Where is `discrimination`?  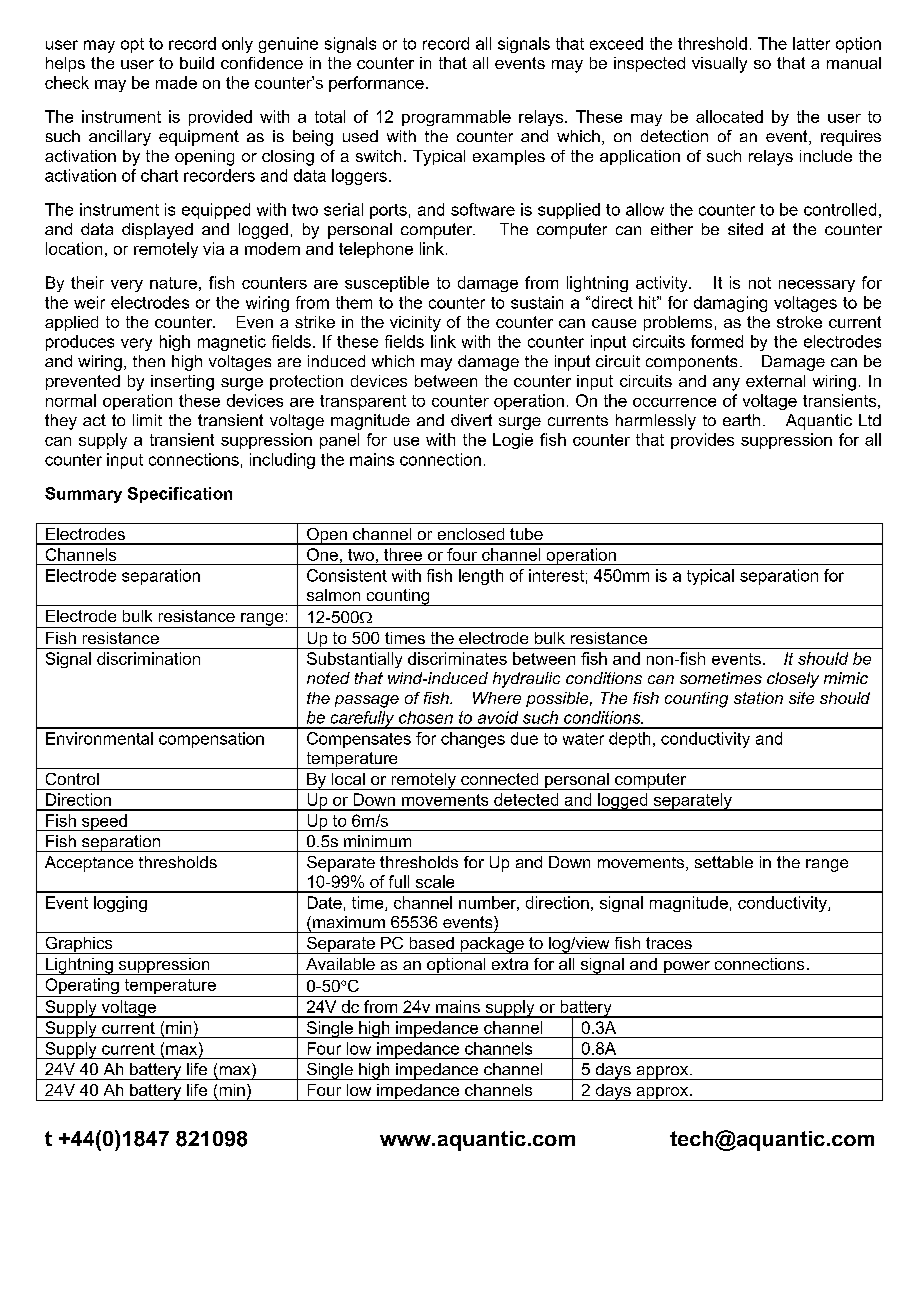 discrimination is located at coordinates (148, 658).
